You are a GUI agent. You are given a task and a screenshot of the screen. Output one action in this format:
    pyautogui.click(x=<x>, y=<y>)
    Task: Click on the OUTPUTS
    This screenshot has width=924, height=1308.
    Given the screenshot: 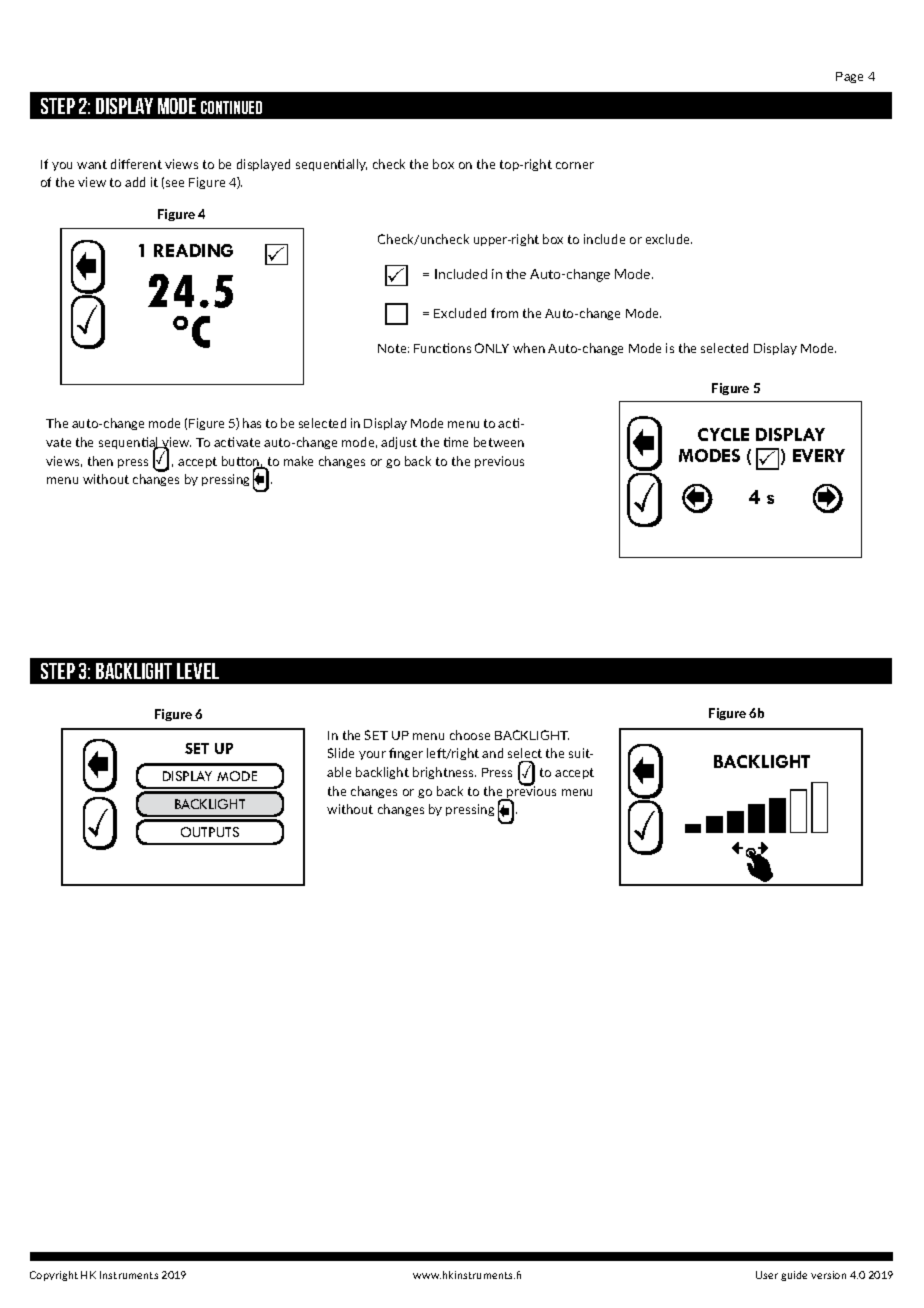 What is the action you would take?
    pyautogui.click(x=210, y=832)
